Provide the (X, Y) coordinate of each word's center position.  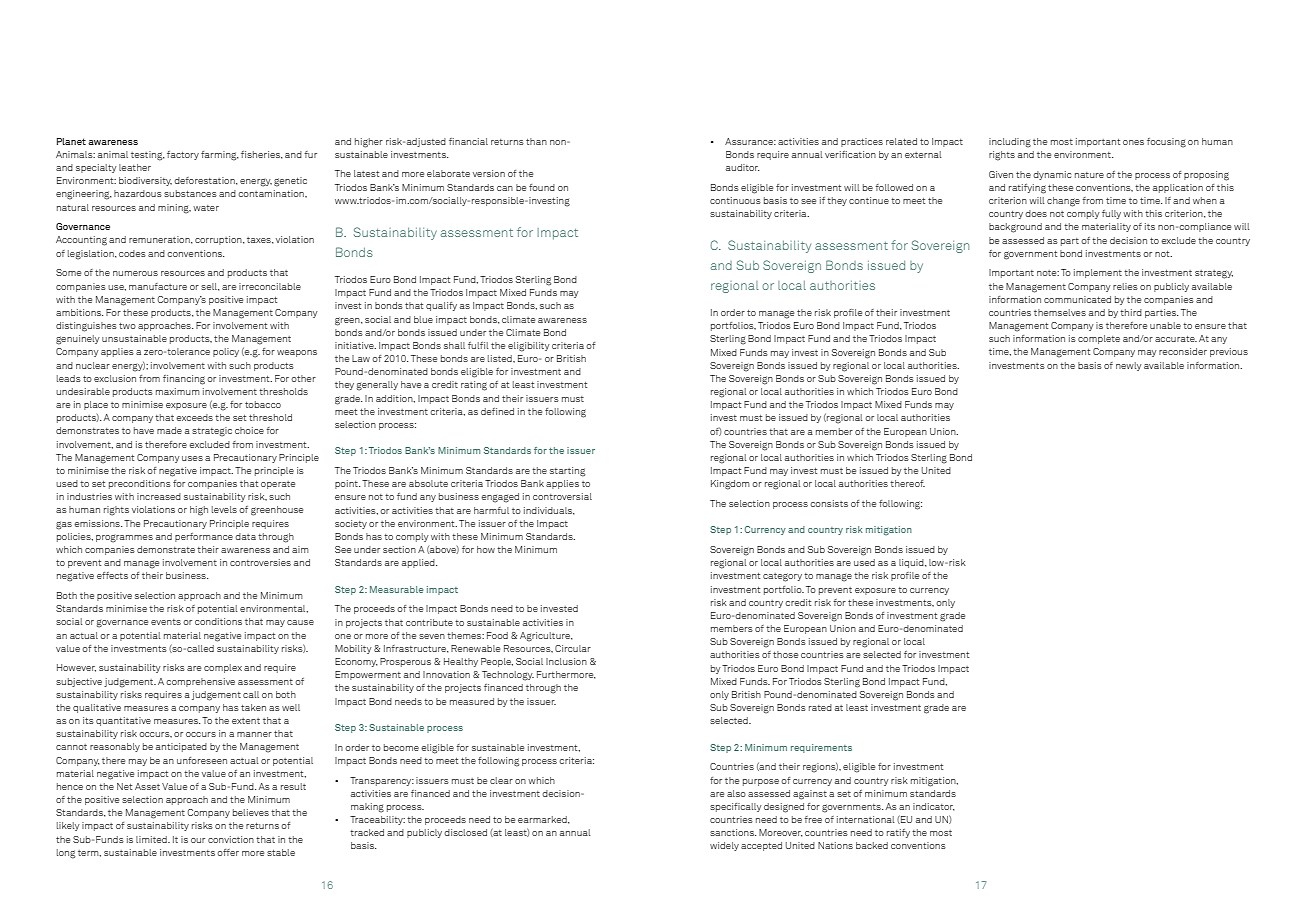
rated (820, 707)
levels (224, 509)
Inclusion (566, 661)
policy (226, 352)
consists (829, 503)
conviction (231, 839)
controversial (562, 496)
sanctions (733, 832)
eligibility (529, 347)
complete (1099, 339)
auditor (742, 167)
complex (223, 668)
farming (220, 156)
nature (1089, 175)
